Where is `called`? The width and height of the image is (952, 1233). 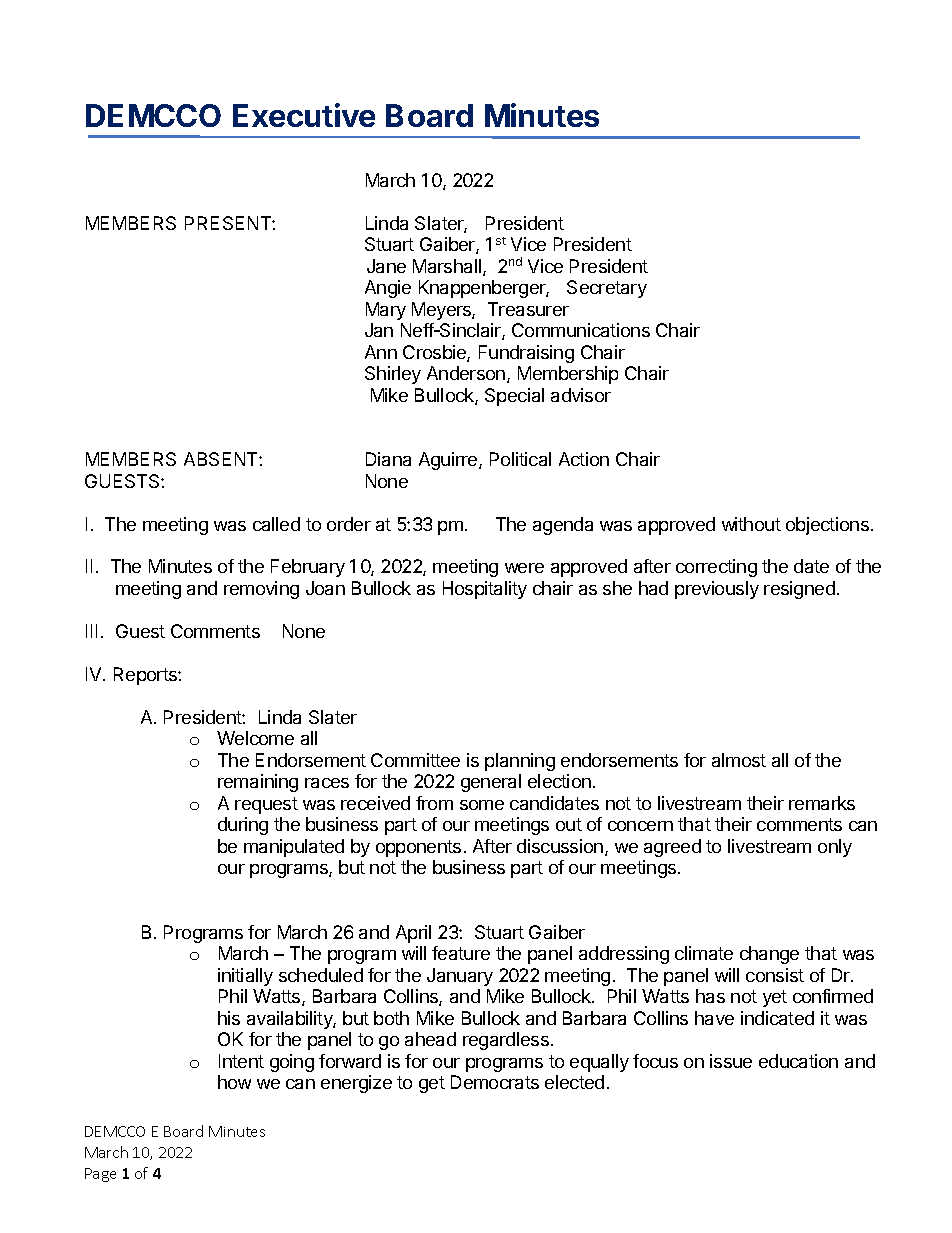
called is located at coordinates (276, 524).
